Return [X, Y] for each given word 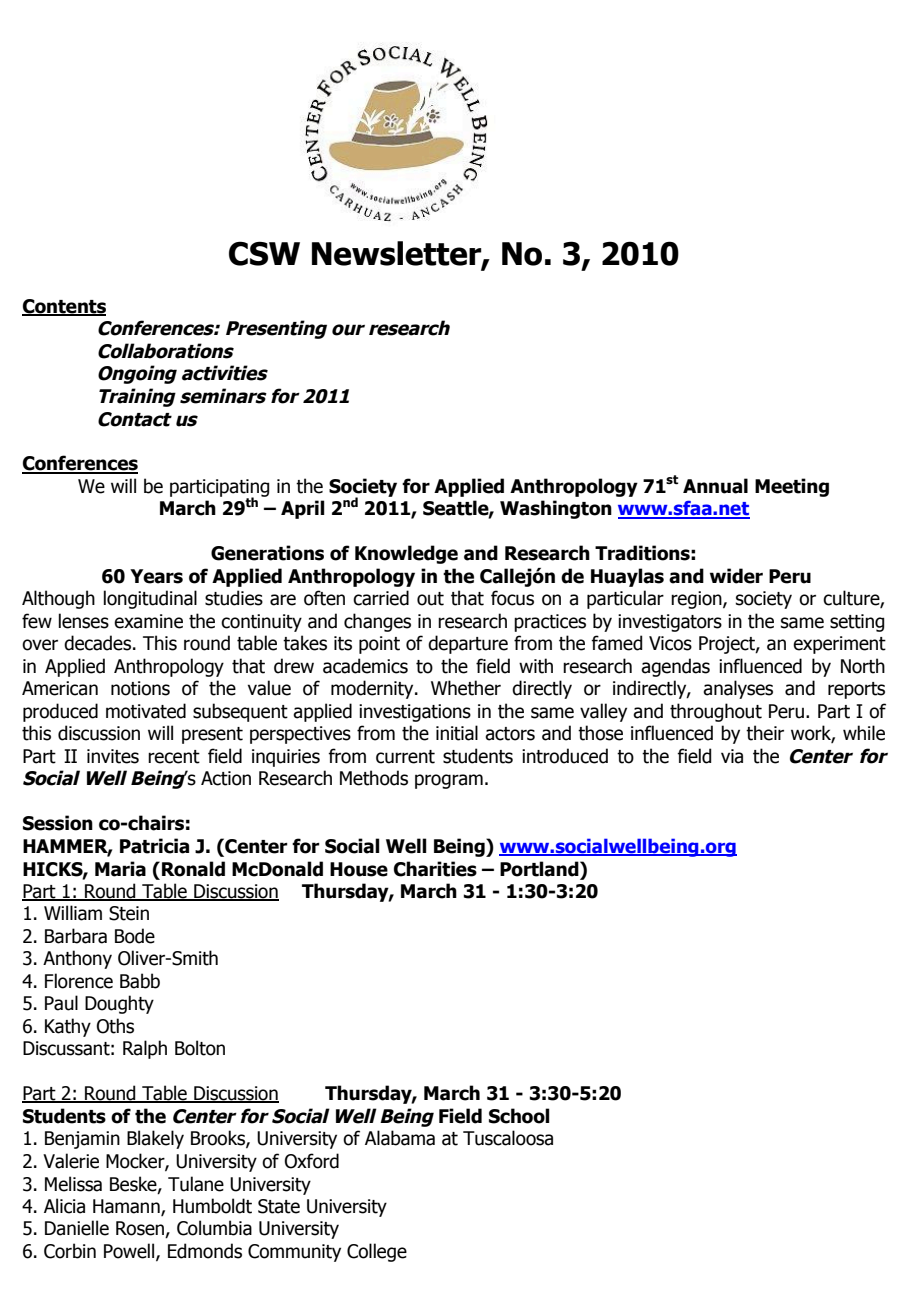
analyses [738, 689]
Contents [64, 307]
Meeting [792, 487]
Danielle [77, 1228]
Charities [435, 869]
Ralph [145, 1049]
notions [140, 688]
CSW [264, 253]
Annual [715, 486]
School [519, 1116]
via [732, 756]
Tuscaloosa [508, 1138]
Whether [466, 688]
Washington [556, 509]
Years [156, 576]
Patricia [154, 846]
